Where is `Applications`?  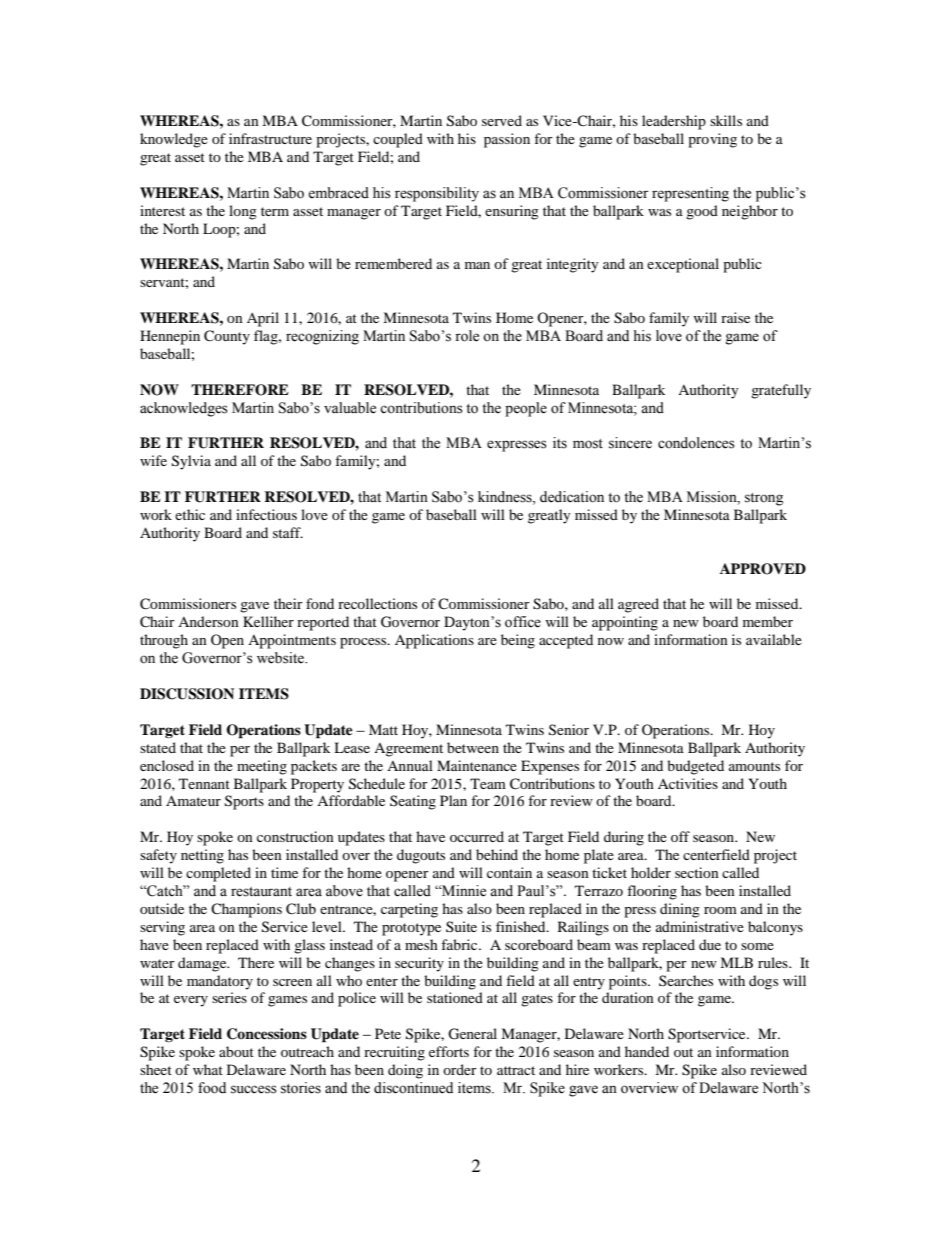
Applications is located at coordinates (434, 641).
